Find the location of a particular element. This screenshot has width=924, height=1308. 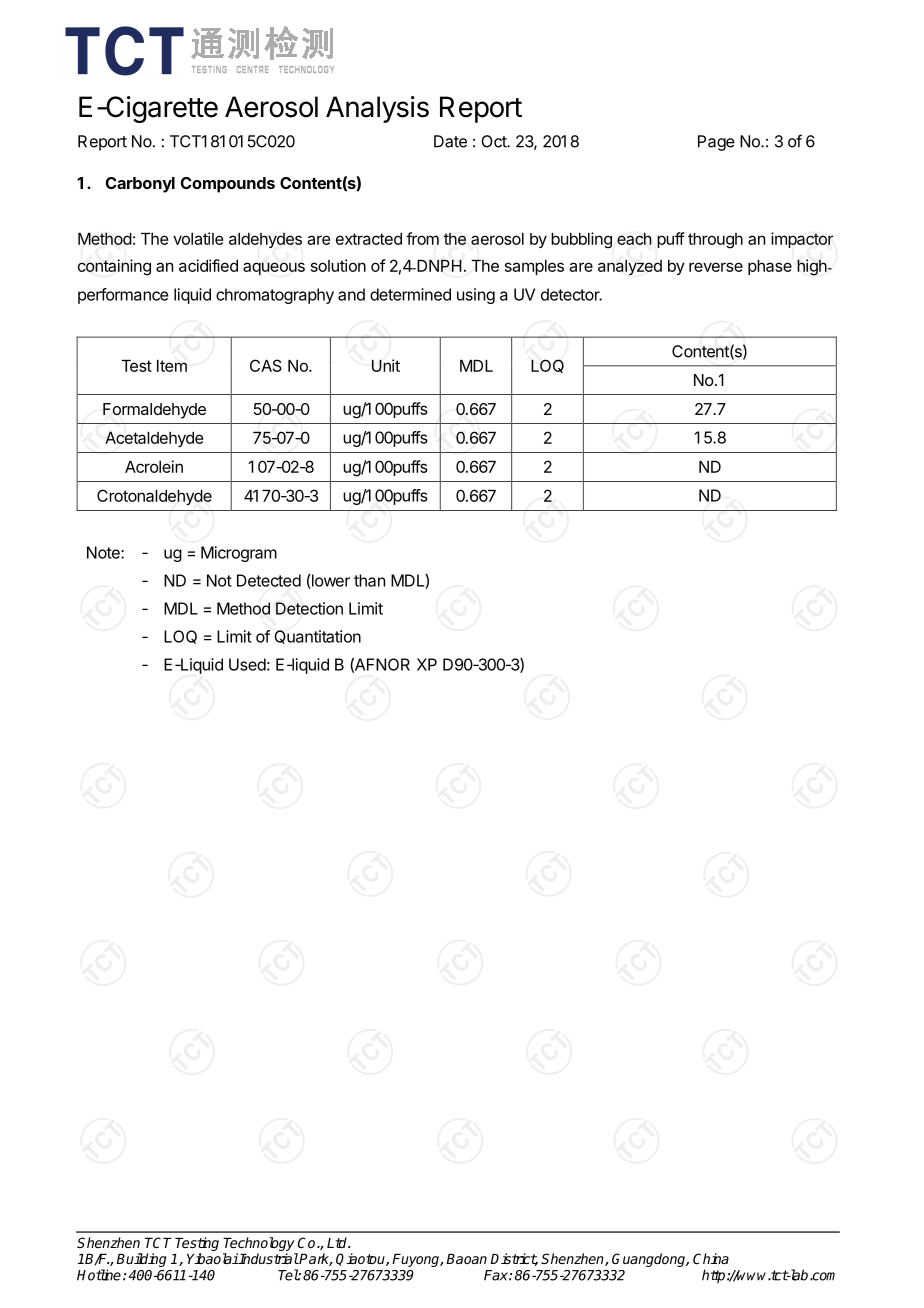

Used is located at coordinates (247, 664).
